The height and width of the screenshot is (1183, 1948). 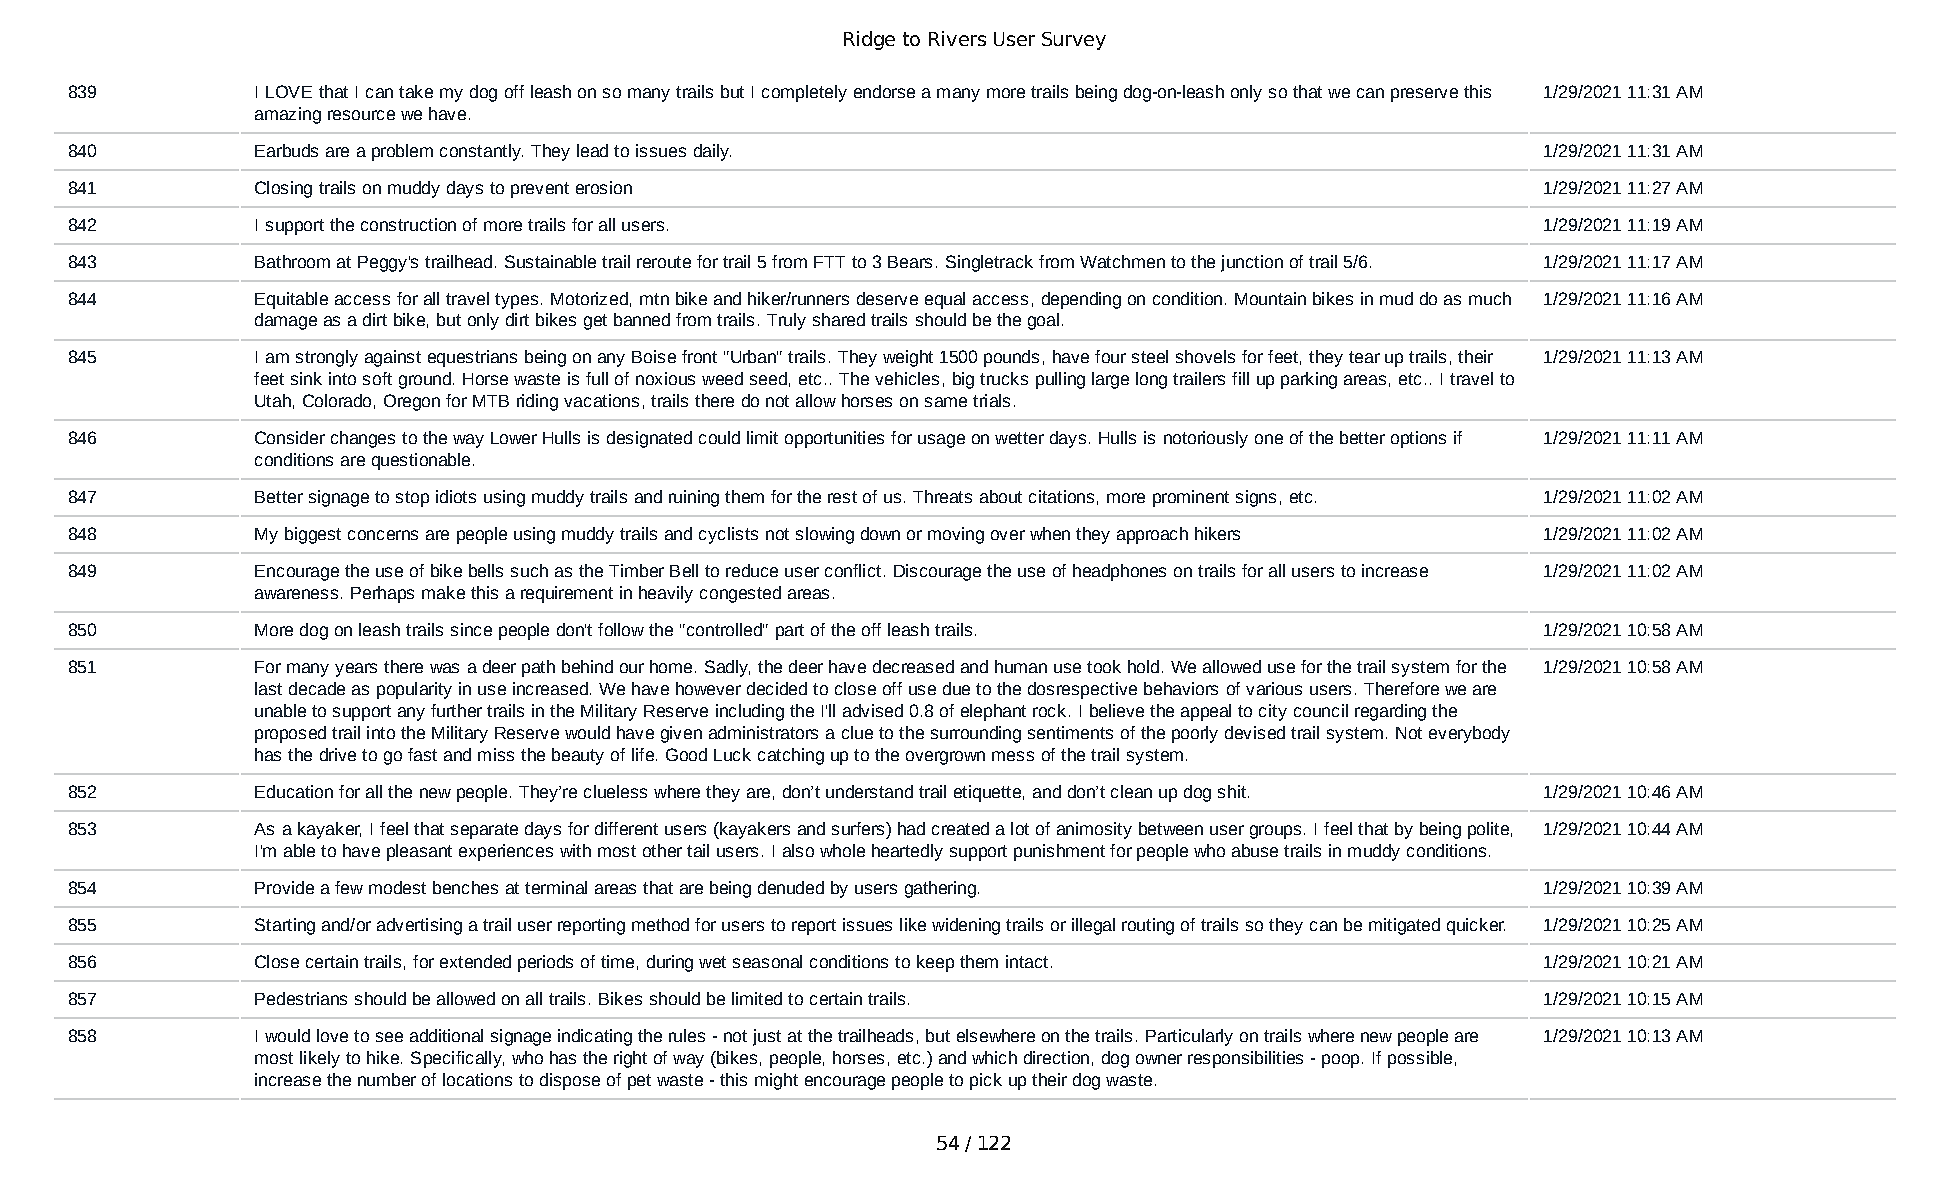 I want to click on against, so click(x=393, y=358).
